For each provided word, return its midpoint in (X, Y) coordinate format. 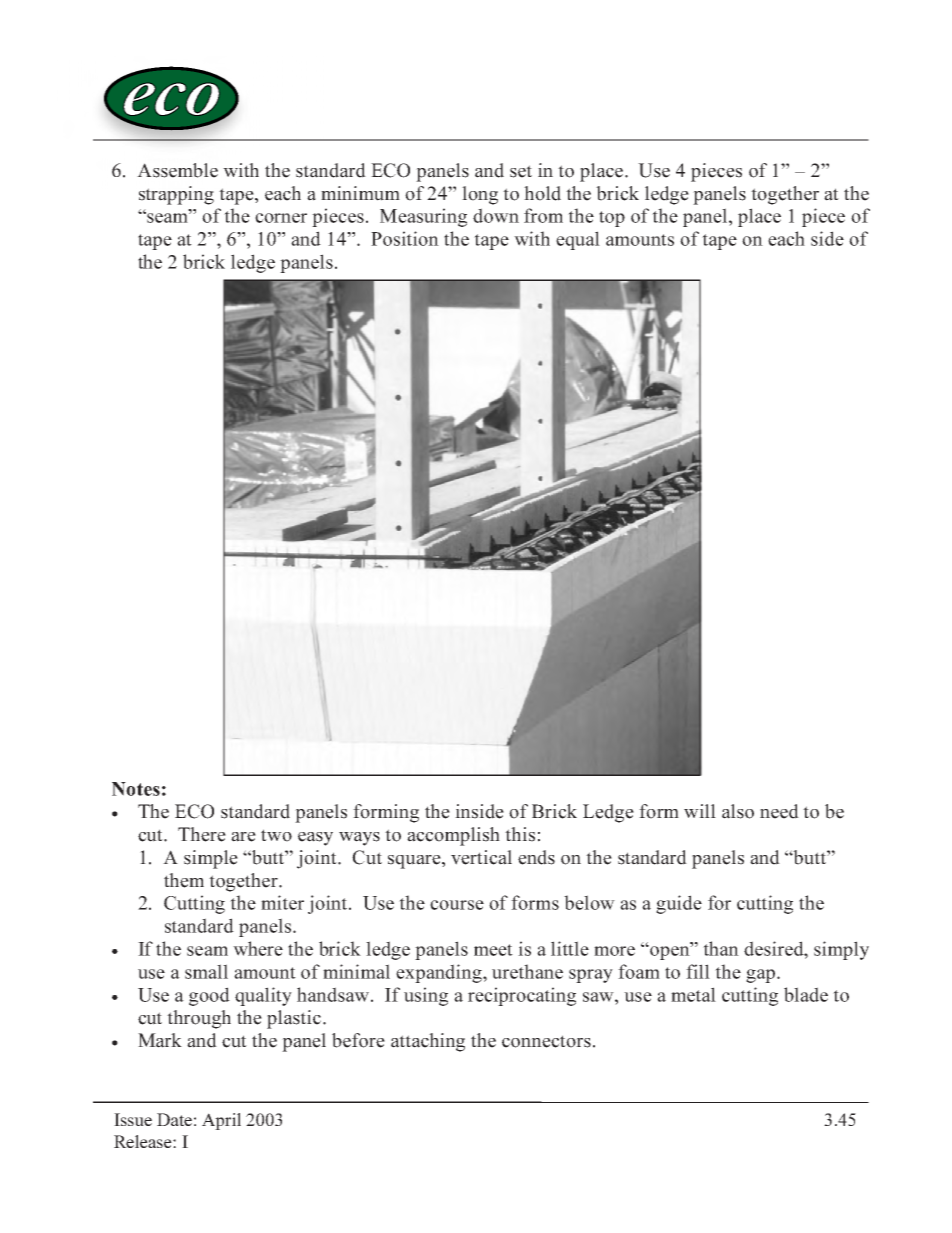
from (543, 215)
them (184, 880)
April (221, 1121)
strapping (176, 195)
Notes (136, 789)
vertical (481, 857)
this (520, 834)
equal (578, 240)
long (480, 195)
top (612, 219)
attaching (428, 1042)
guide (679, 904)
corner (281, 218)
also (738, 811)
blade (806, 994)
